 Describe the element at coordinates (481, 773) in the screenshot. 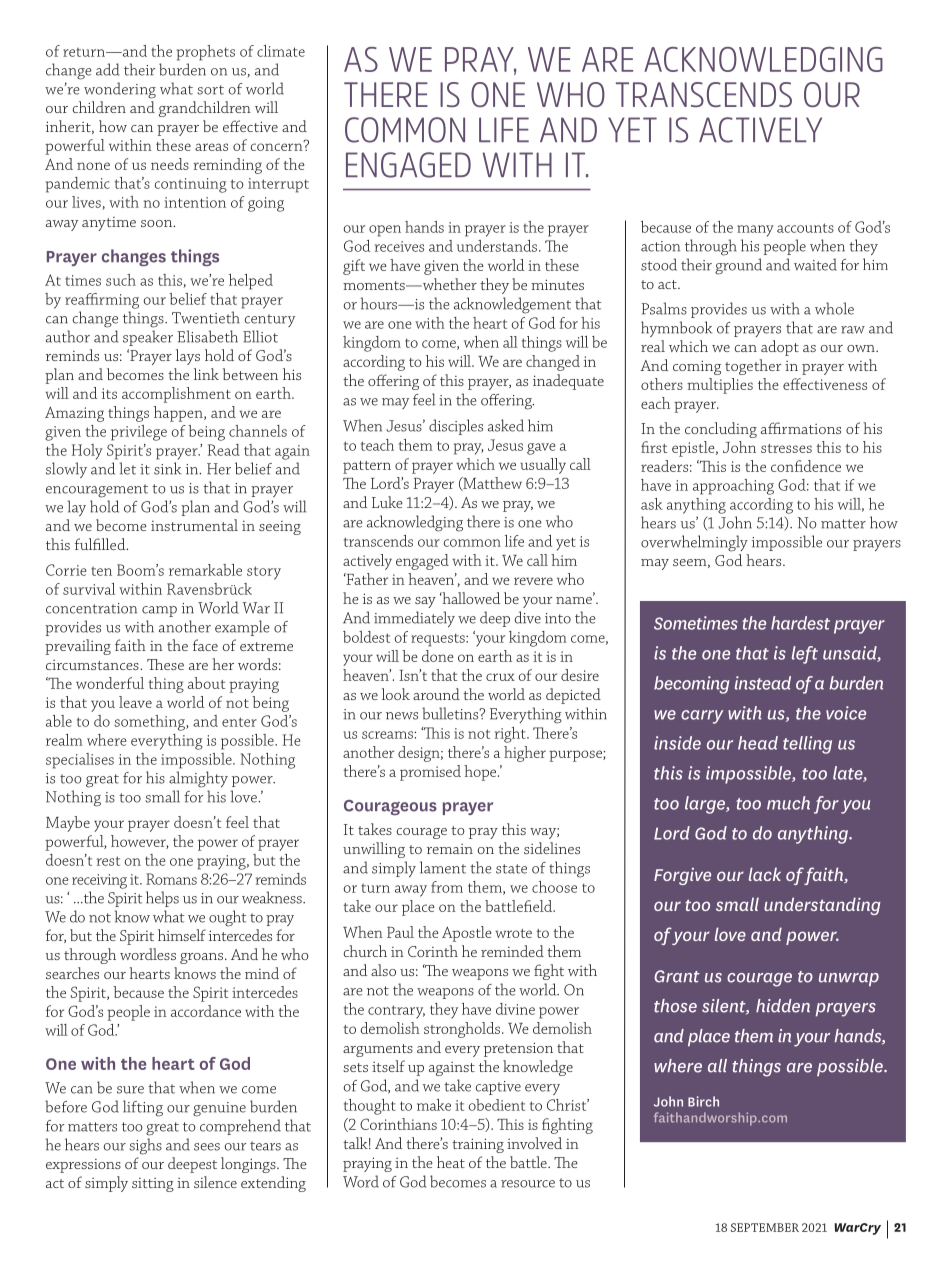

I see `hope` at that location.
